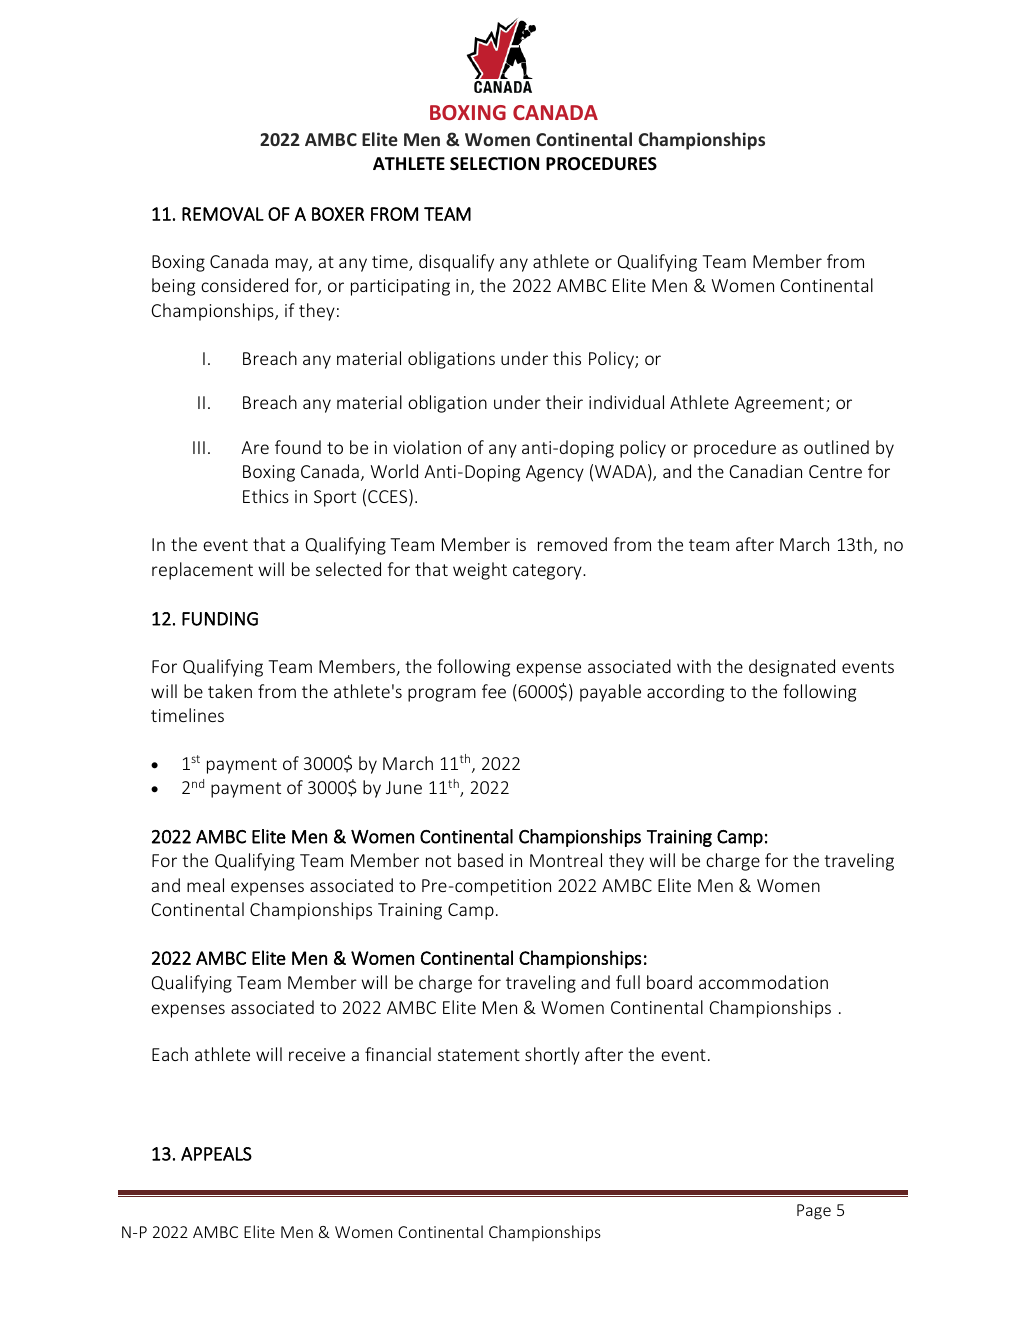 The image size is (1026, 1327). I want to click on SELECTION, so click(494, 163).
